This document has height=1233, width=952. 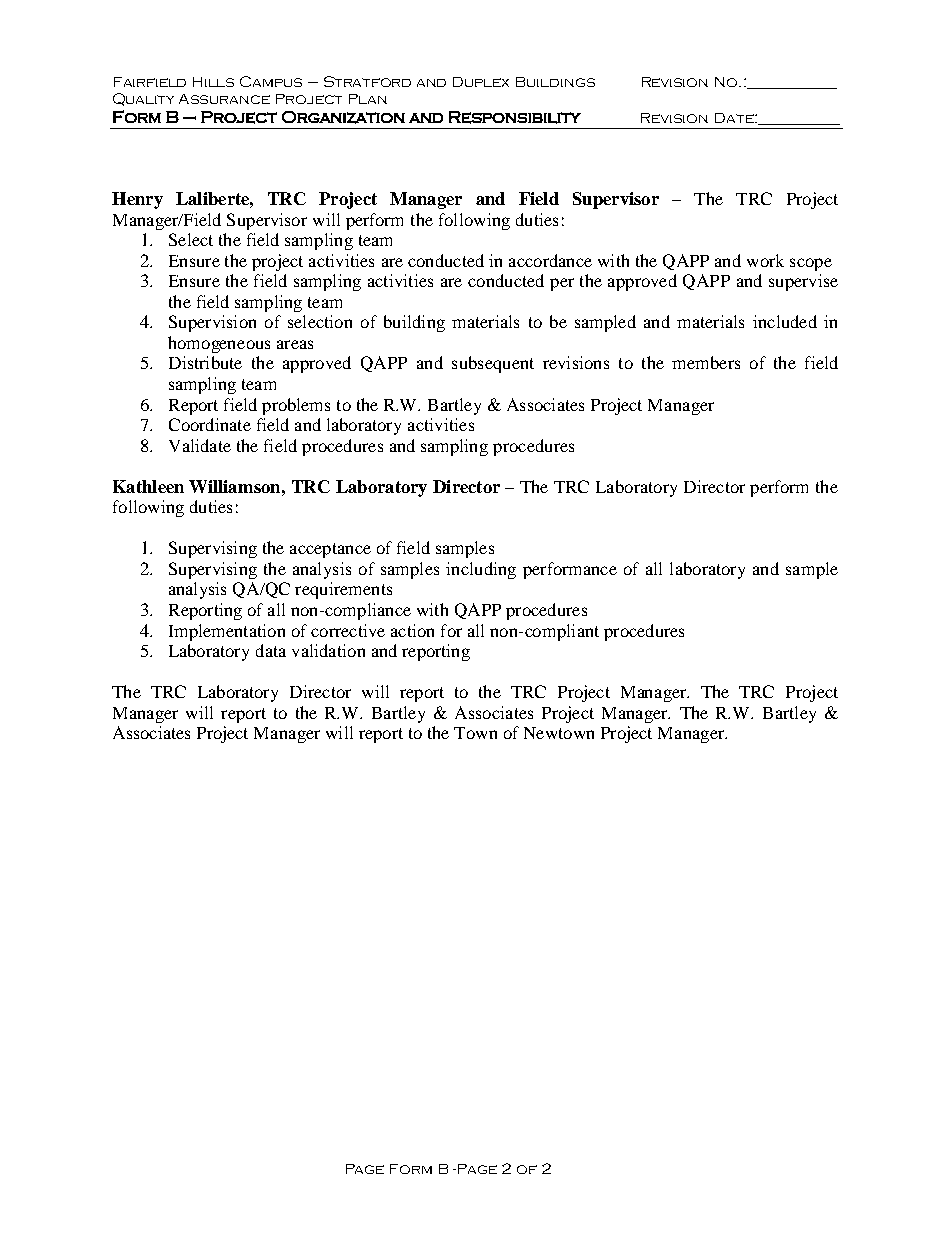 What do you see at coordinates (706, 362) in the document?
I see `members` at bounding box center [706, 362].
